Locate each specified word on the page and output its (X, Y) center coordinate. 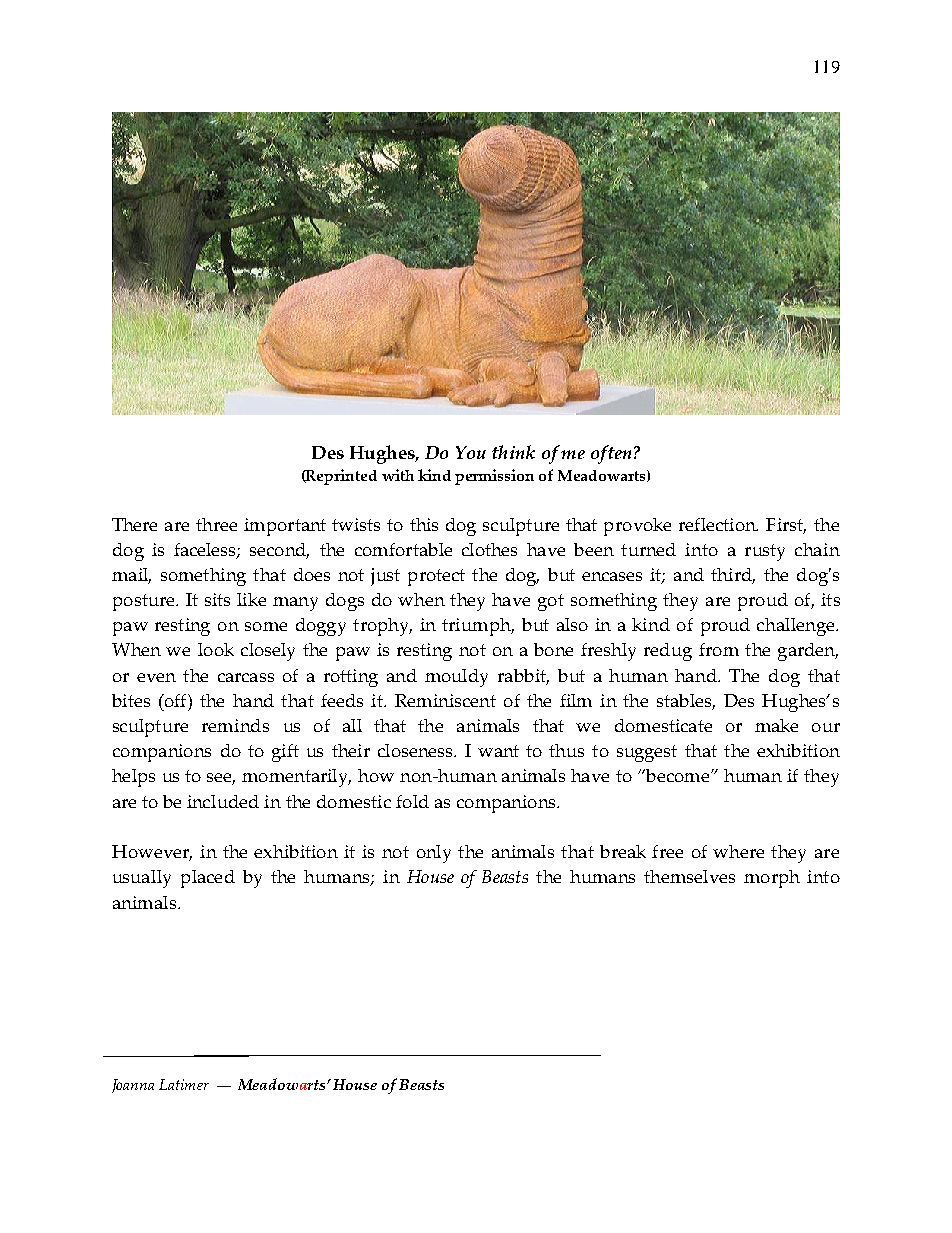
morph (772, 879)
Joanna (133, 1086)
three (216, 524)
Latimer (184, 1084)
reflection (718, 524)
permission (494, 477)
